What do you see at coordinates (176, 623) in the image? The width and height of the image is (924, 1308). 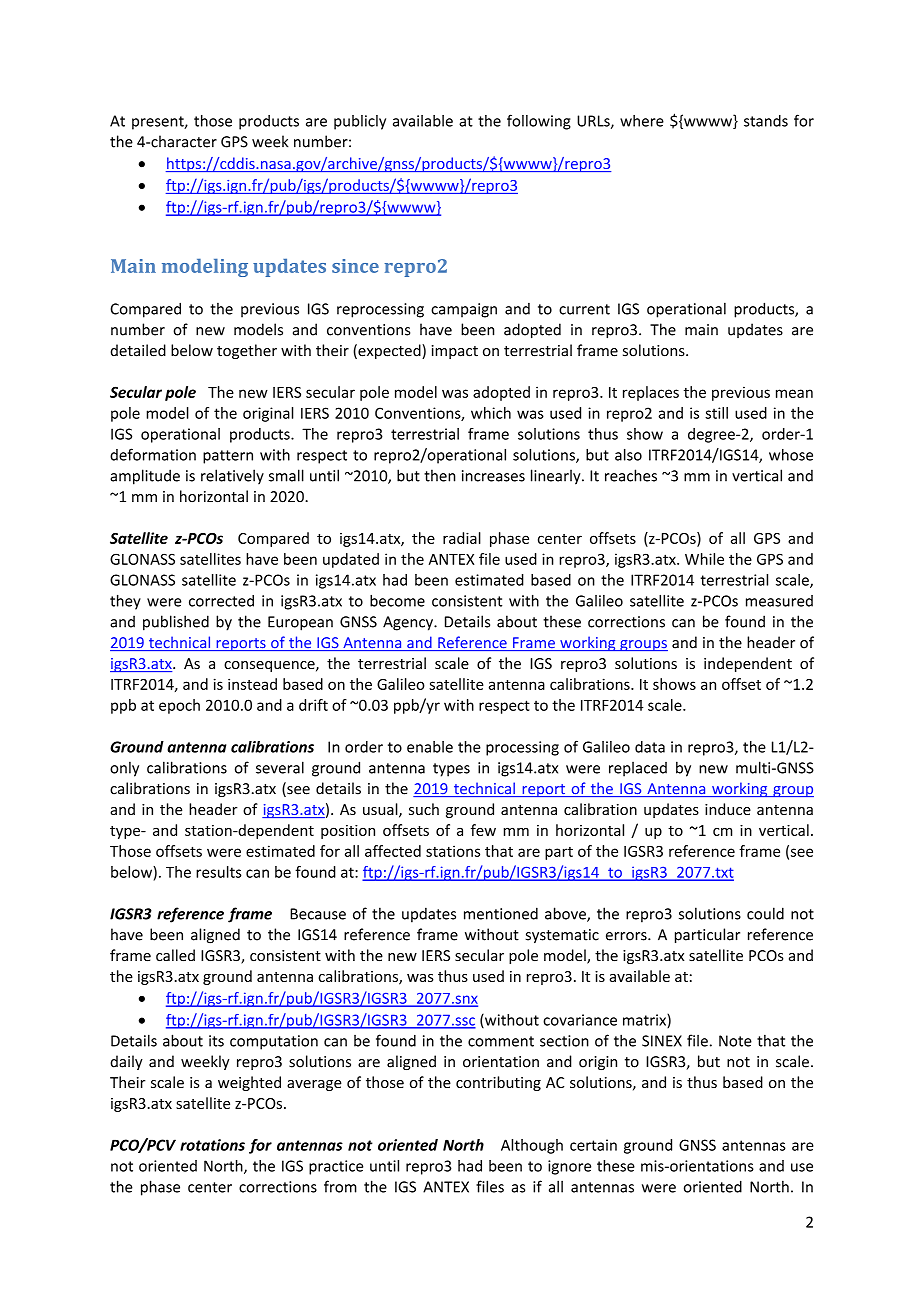 I see `published` at bounding box center [176, 623].
